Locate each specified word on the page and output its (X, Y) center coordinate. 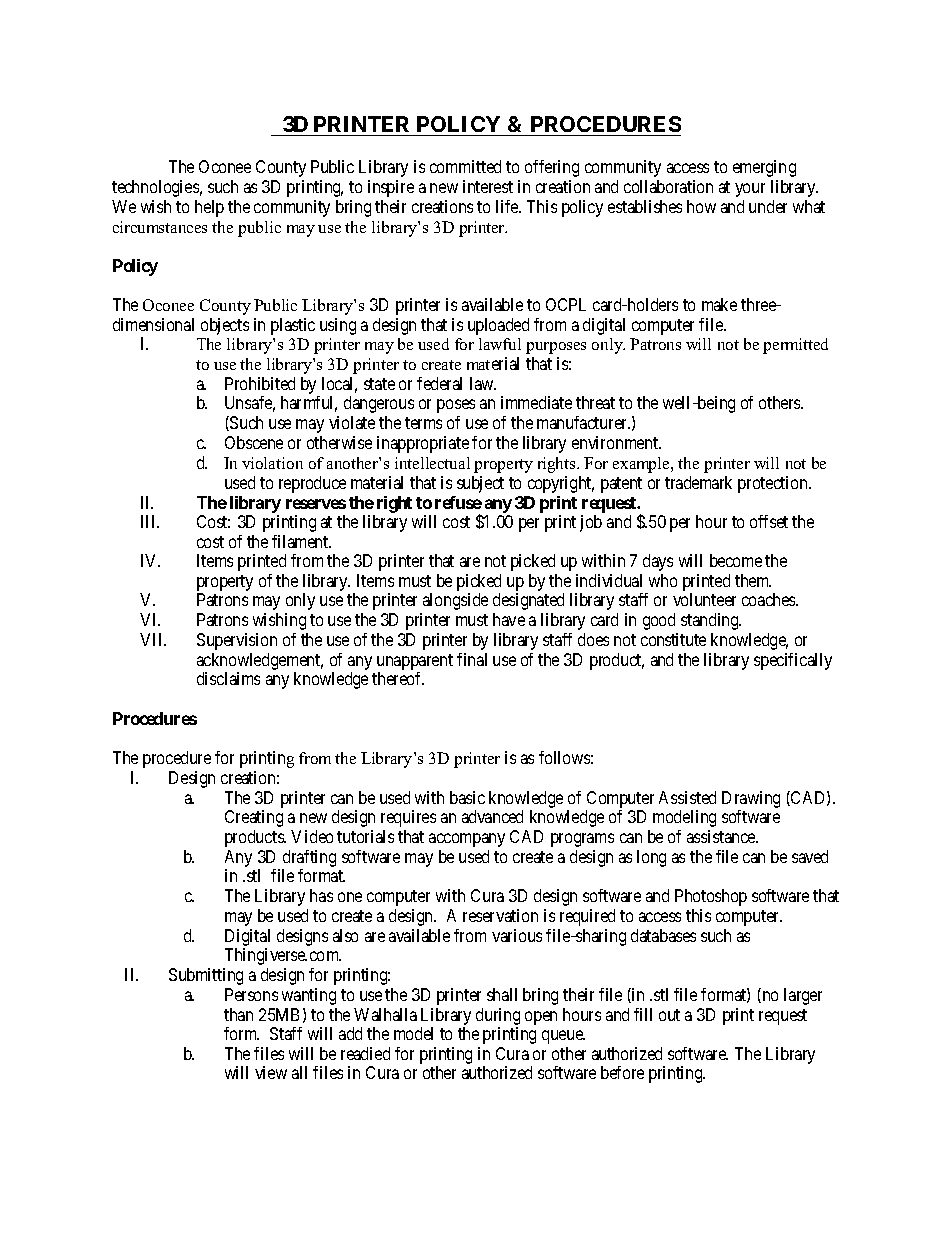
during (498, 1016)
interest (488, 186)
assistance (722, 836)
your (750, 190)
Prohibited (260, 383)
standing (711, 621)
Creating (254, 818)
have (509, 619)
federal (439, 383)
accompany (467, 840)
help (209, 208)
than (238, 1014)
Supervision (237, 641)
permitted (795, 346)
